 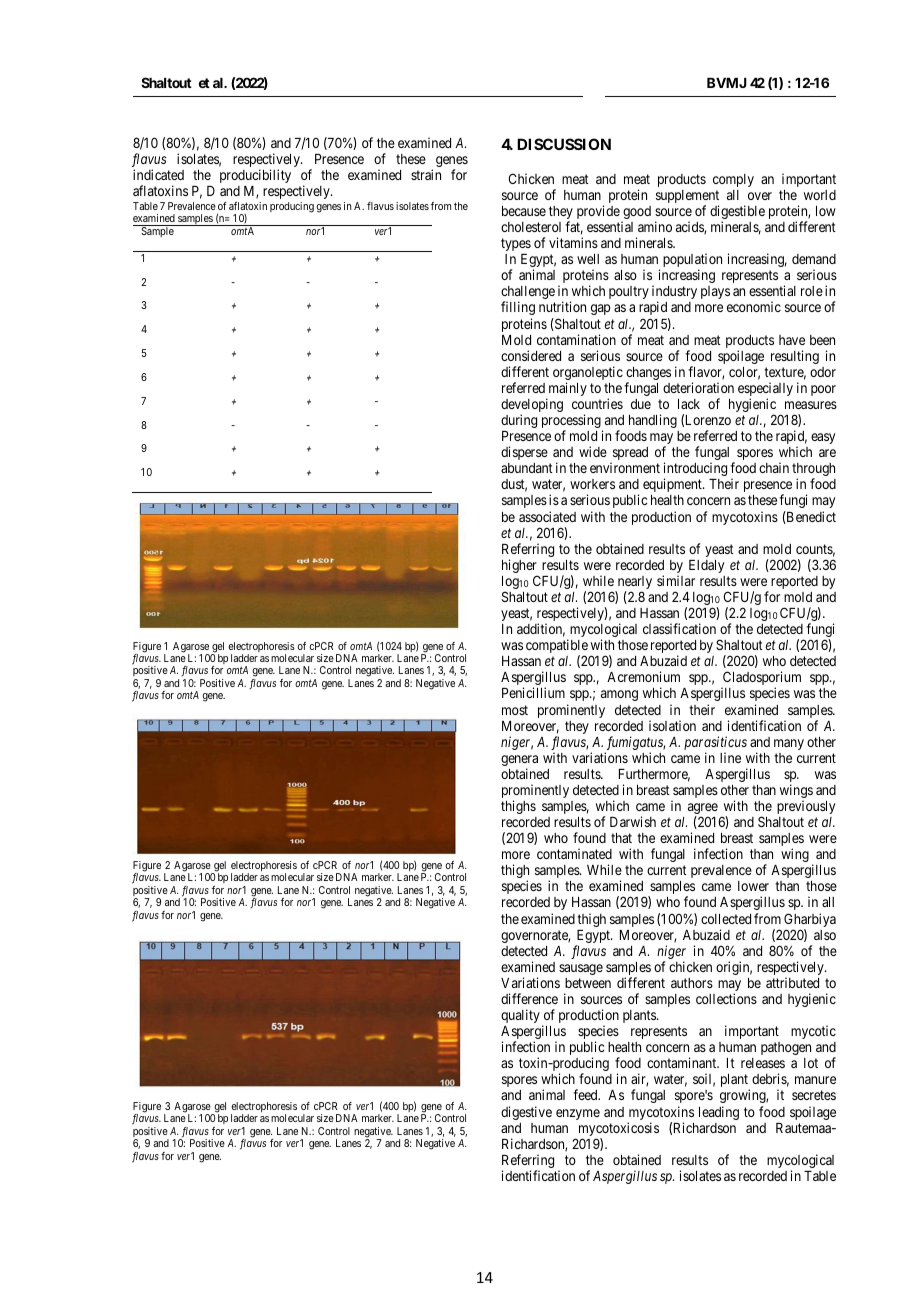 I want to click on chain, so click(x=774, y=467).
